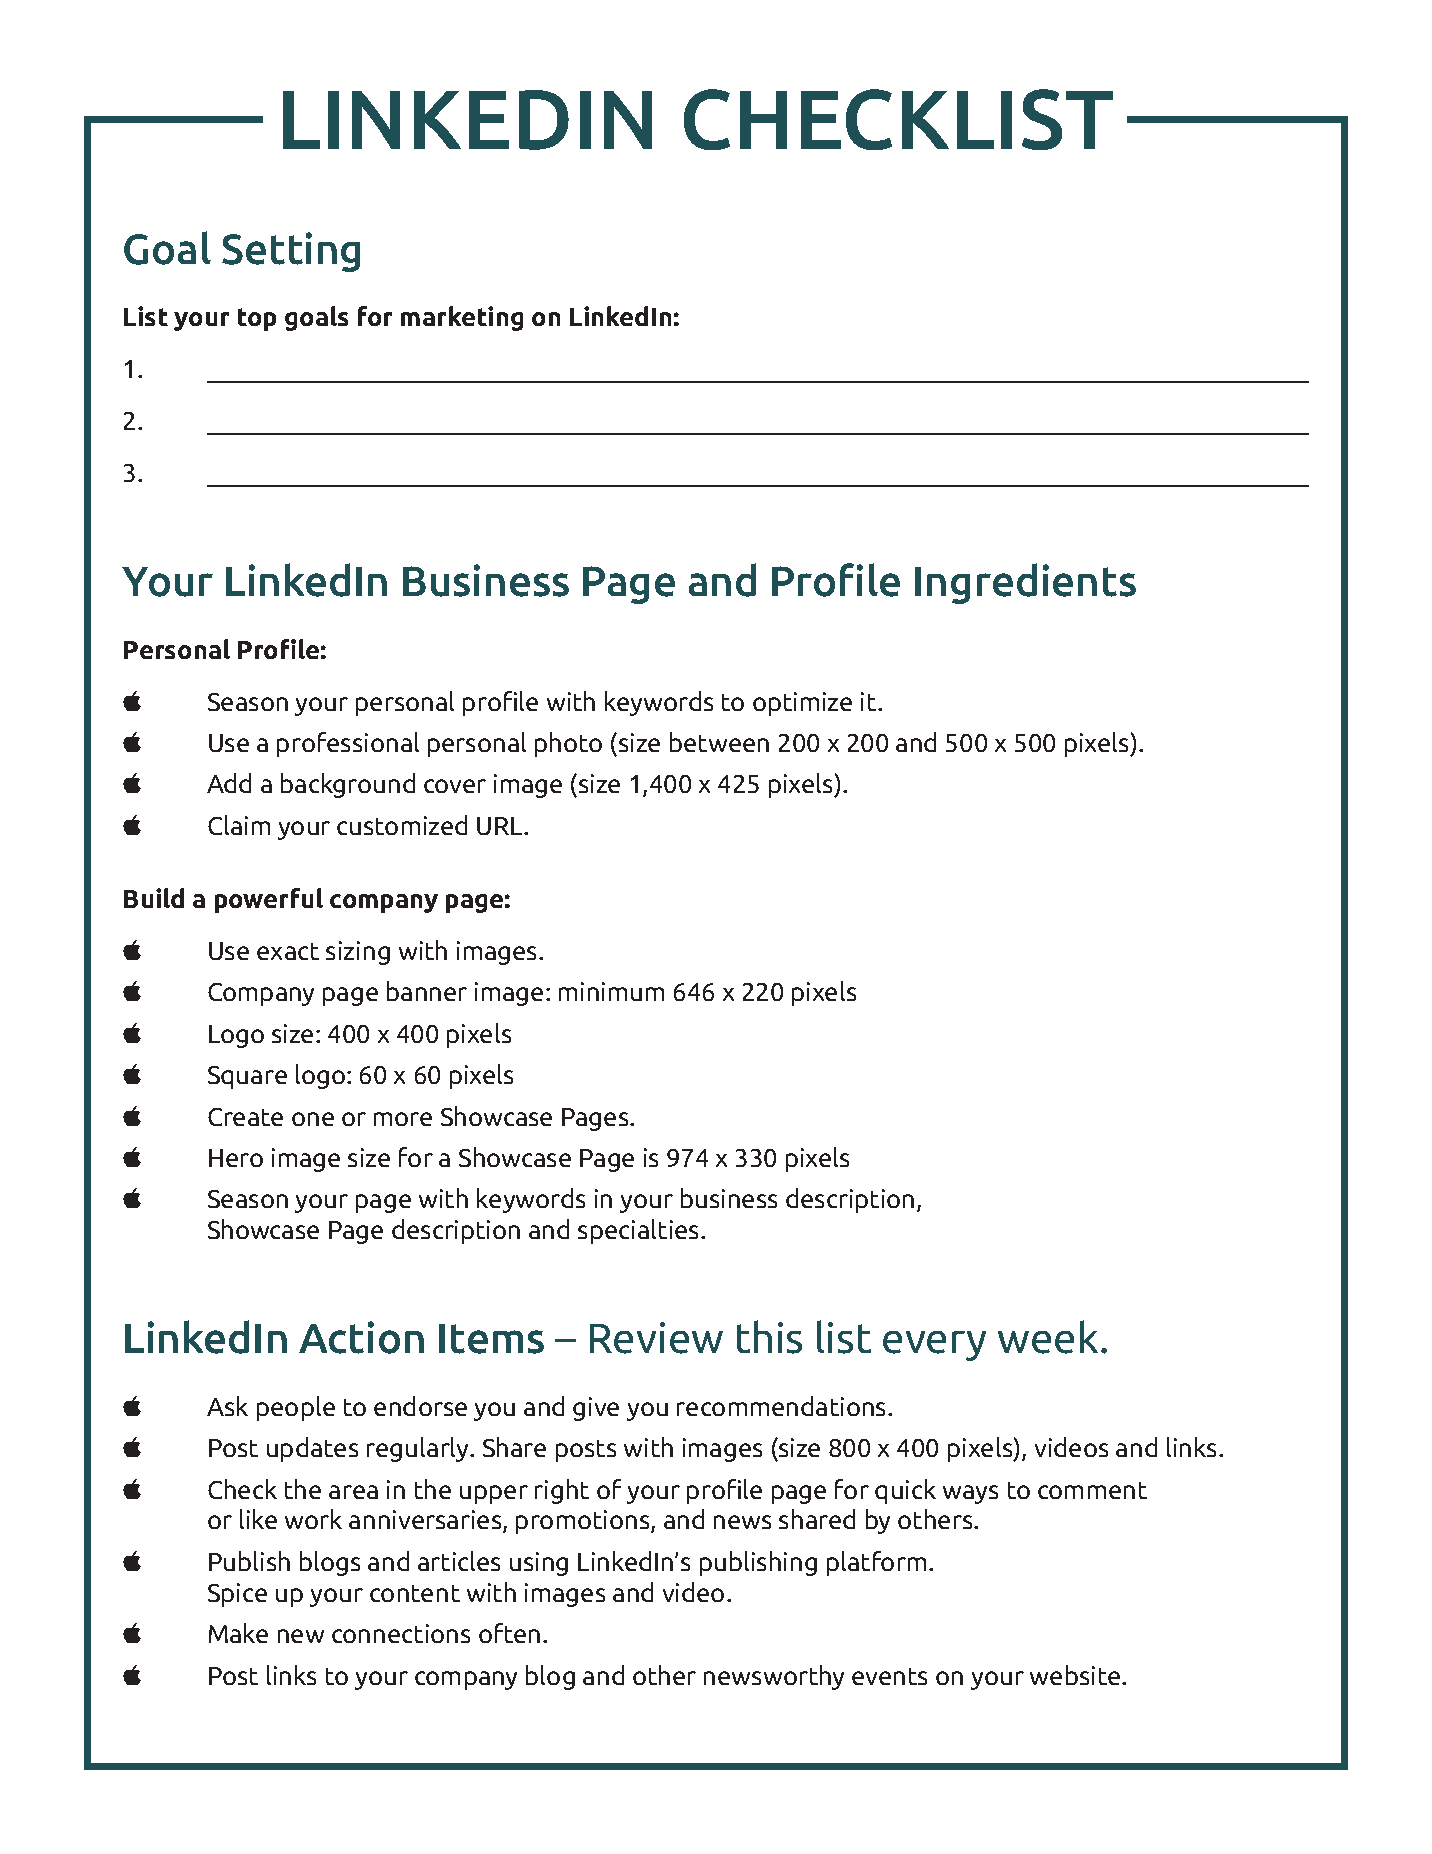  I want to click on marketing, so click(462, 318).
